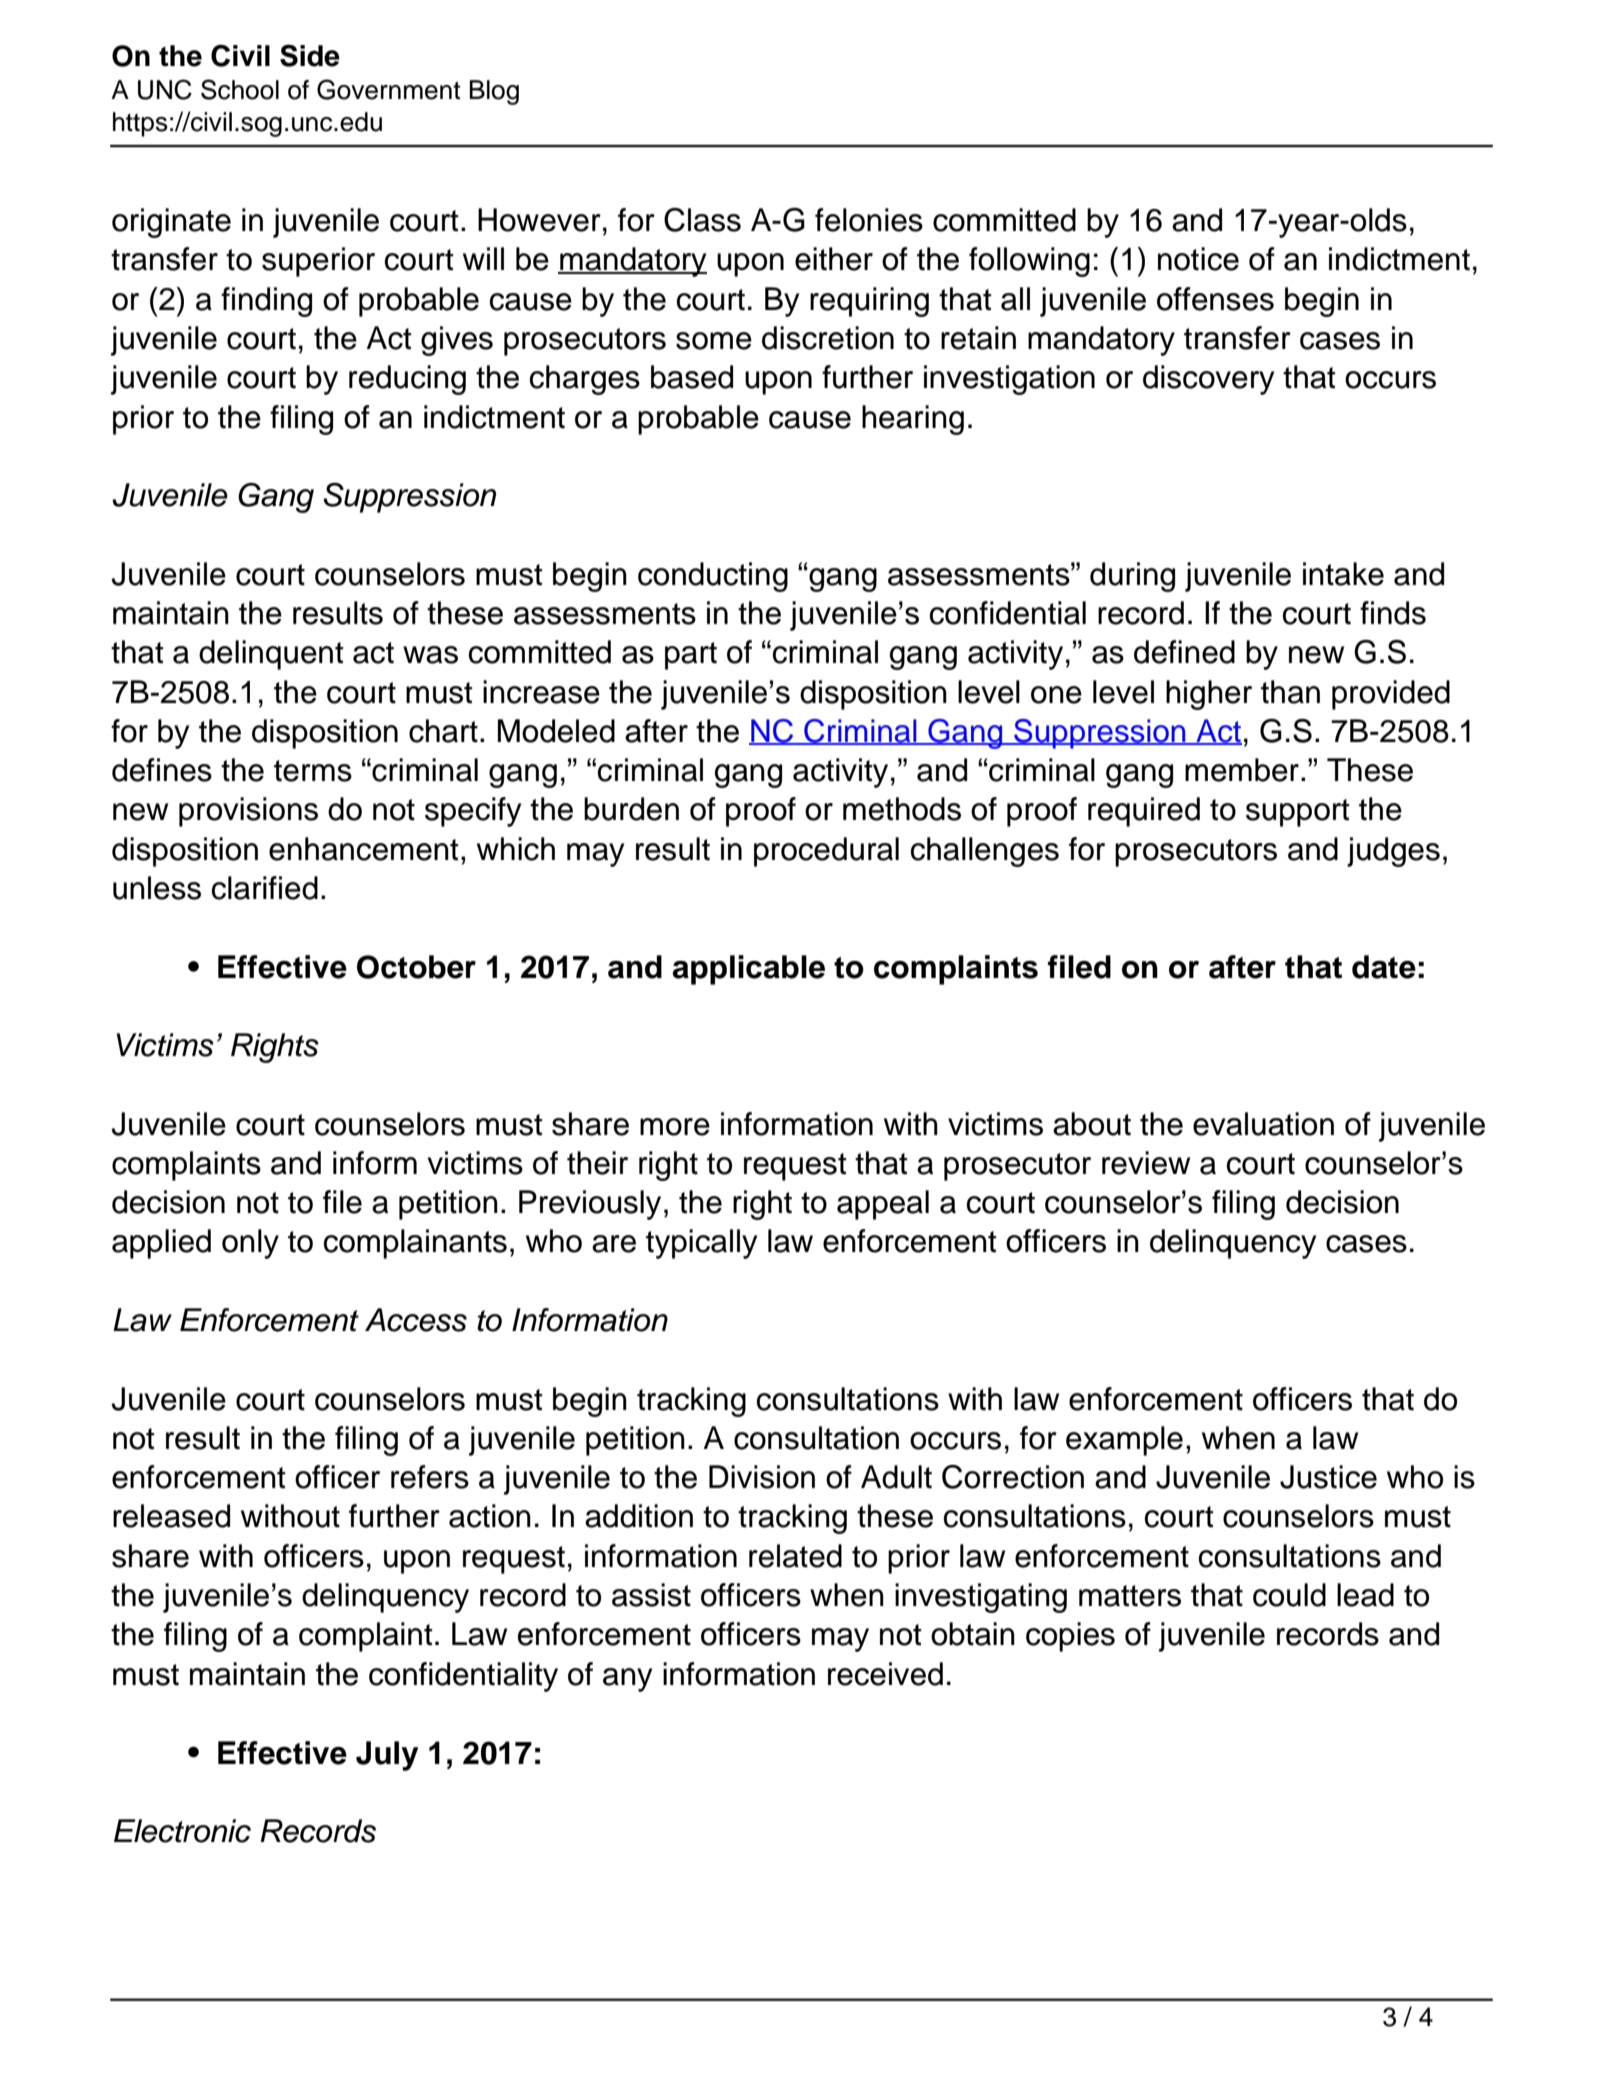  Describe the element at coordinates (885, 1674) in the image. I see `received` at that location.
